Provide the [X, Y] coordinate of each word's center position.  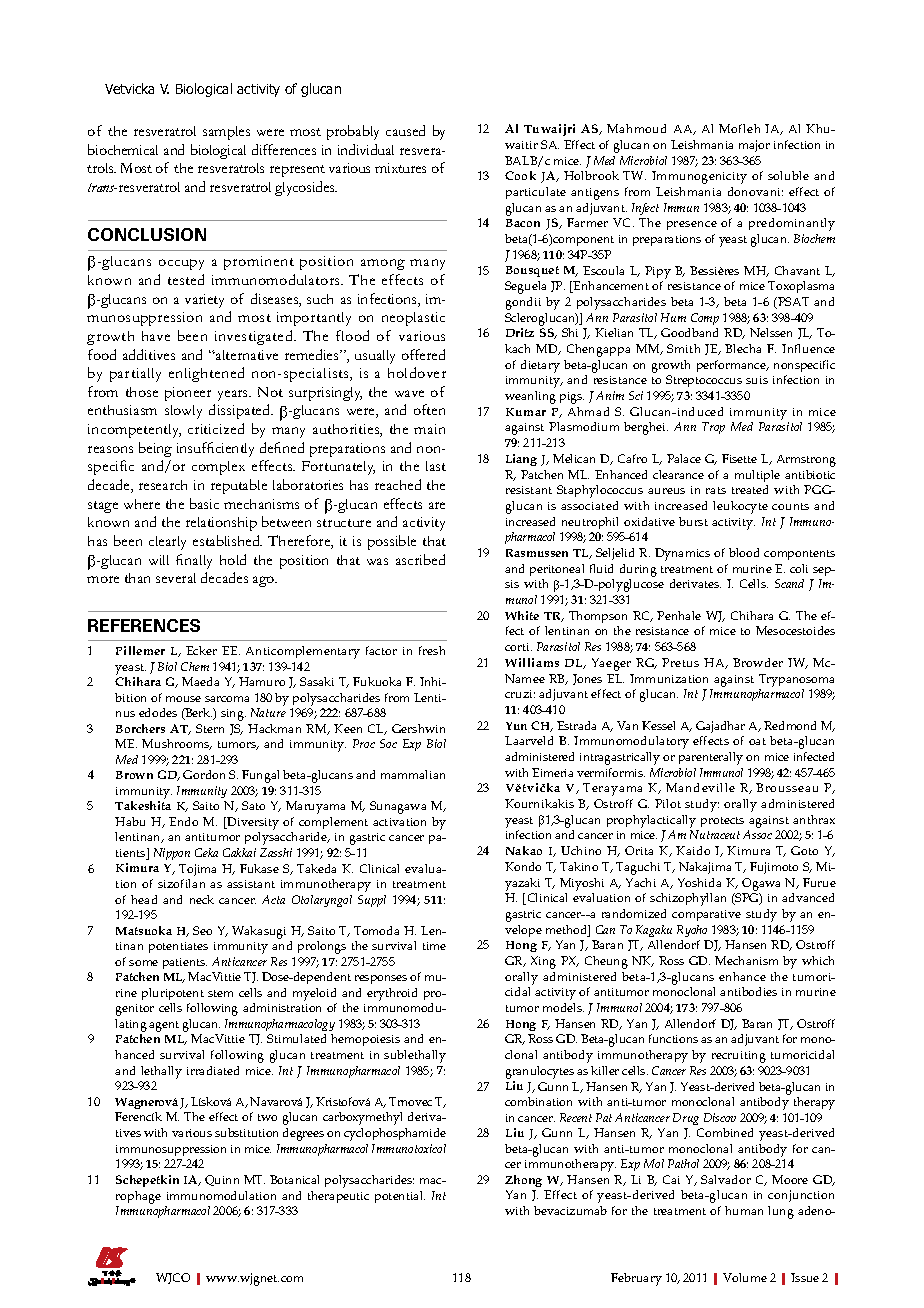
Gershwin [418, 728]
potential [400, 1197]
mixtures [400, 168]
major [754, 146]
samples [226, 133]
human [744, 1210]
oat [757, 741]
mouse [183, 699]
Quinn [222, 1180]
